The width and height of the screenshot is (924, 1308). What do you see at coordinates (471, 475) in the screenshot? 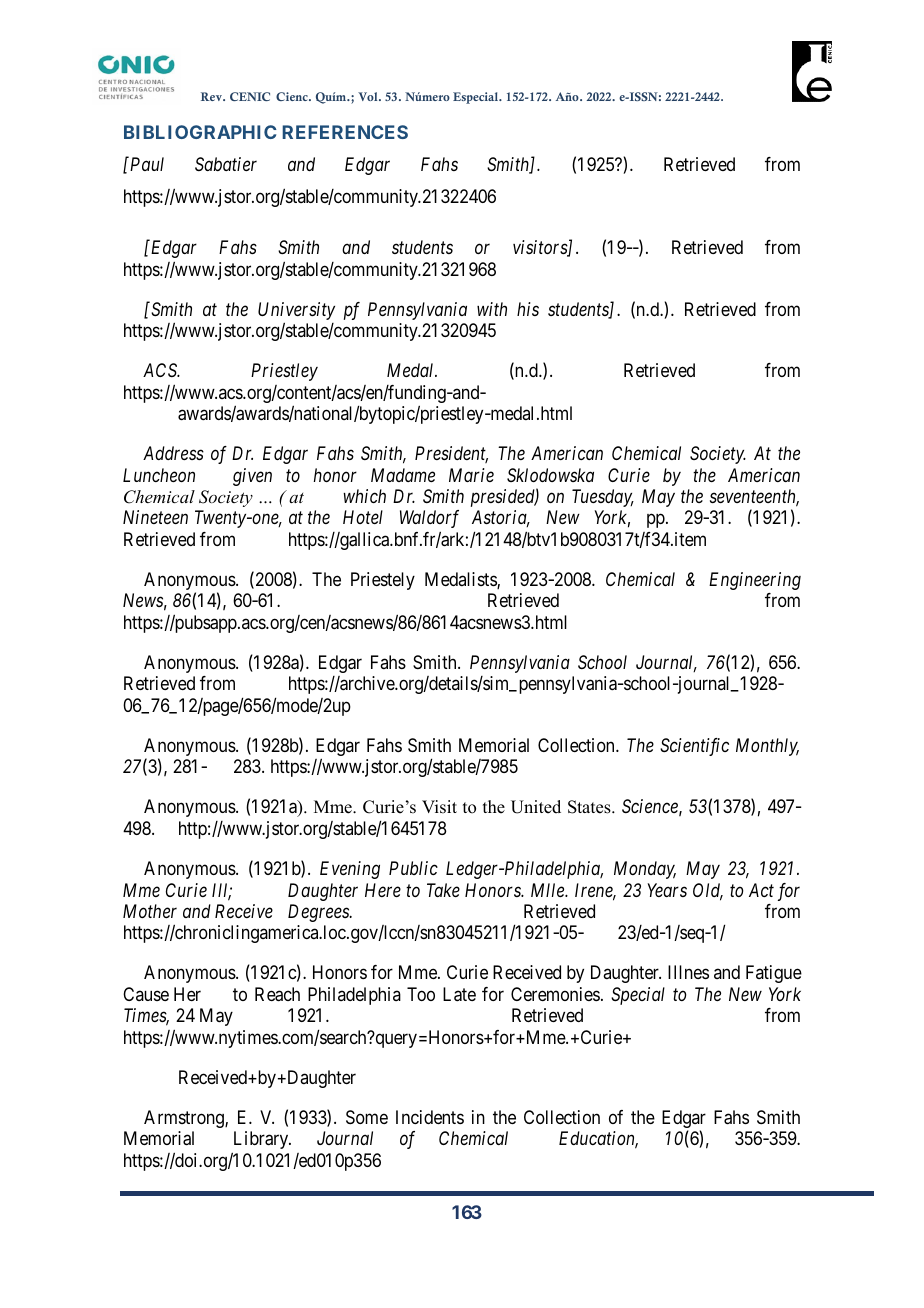
I see `Marie` at bounding box center [471, 475].
